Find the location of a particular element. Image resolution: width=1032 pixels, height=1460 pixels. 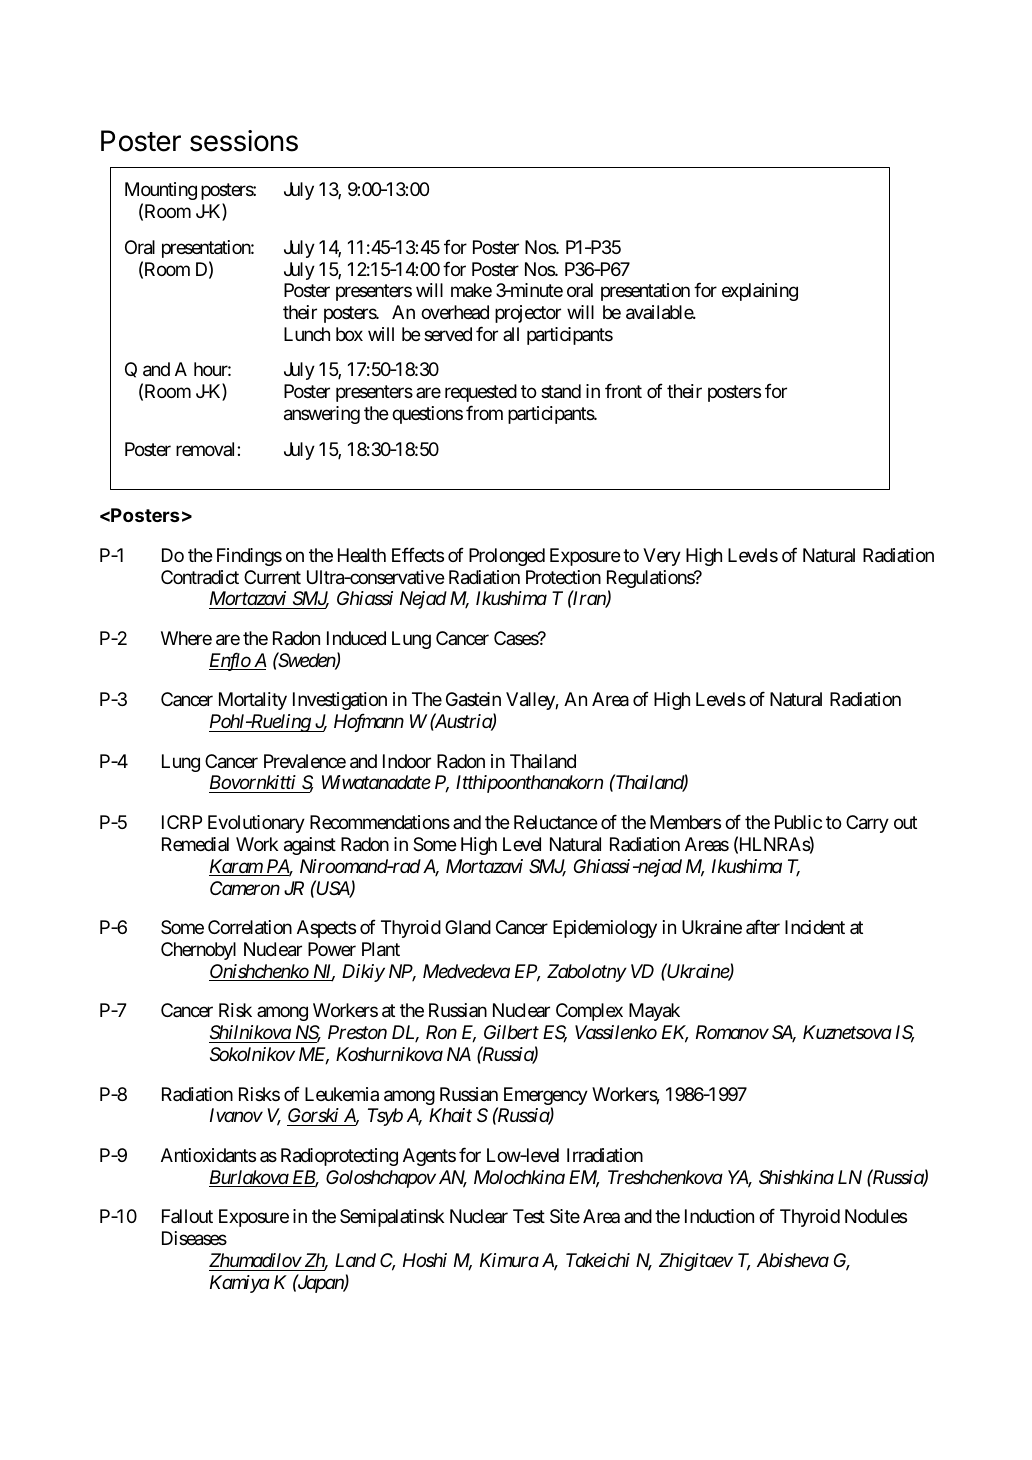

overhead is located at coordinates (455, 312).
